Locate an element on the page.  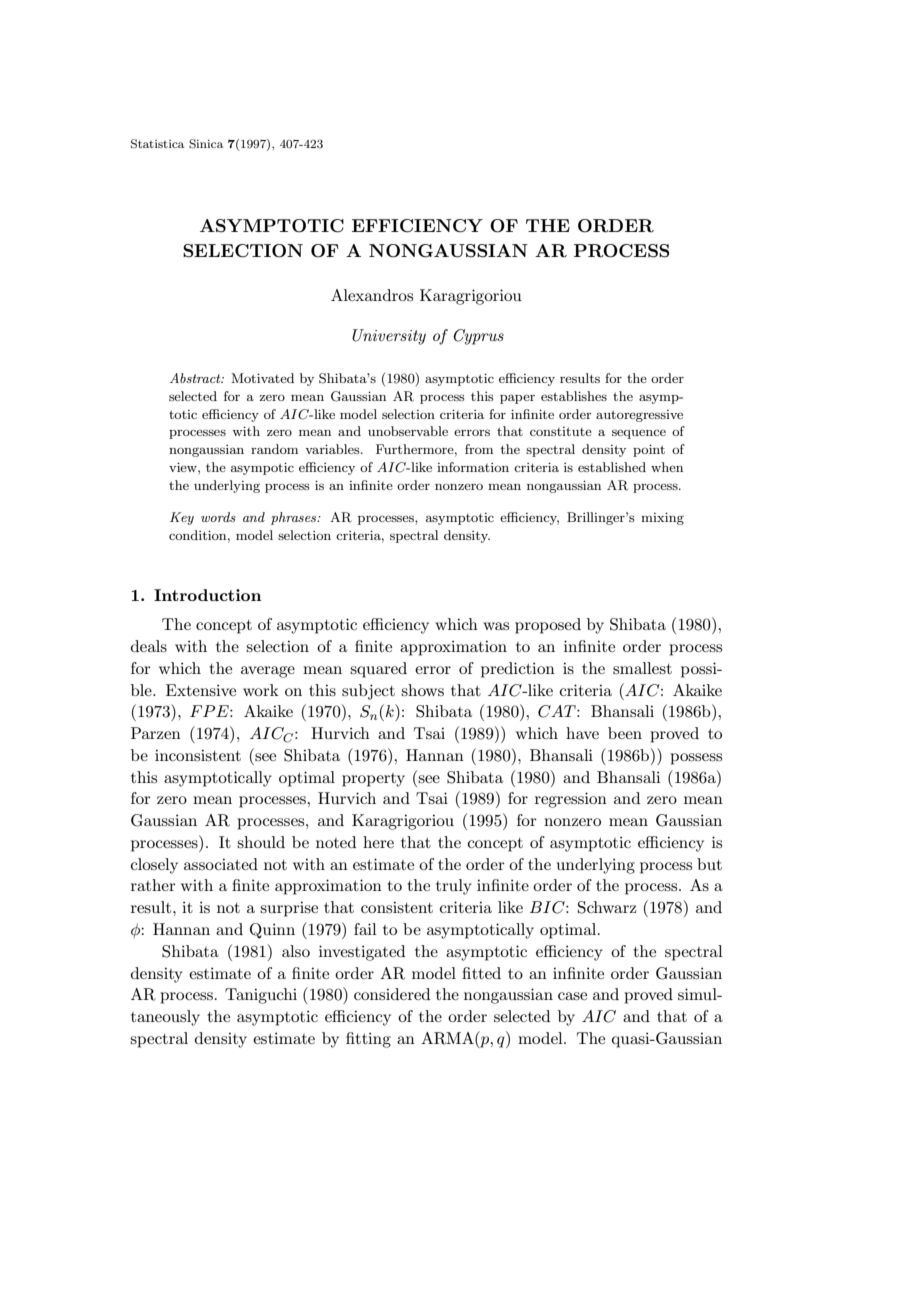
property is located at coordinates (373, 780).
